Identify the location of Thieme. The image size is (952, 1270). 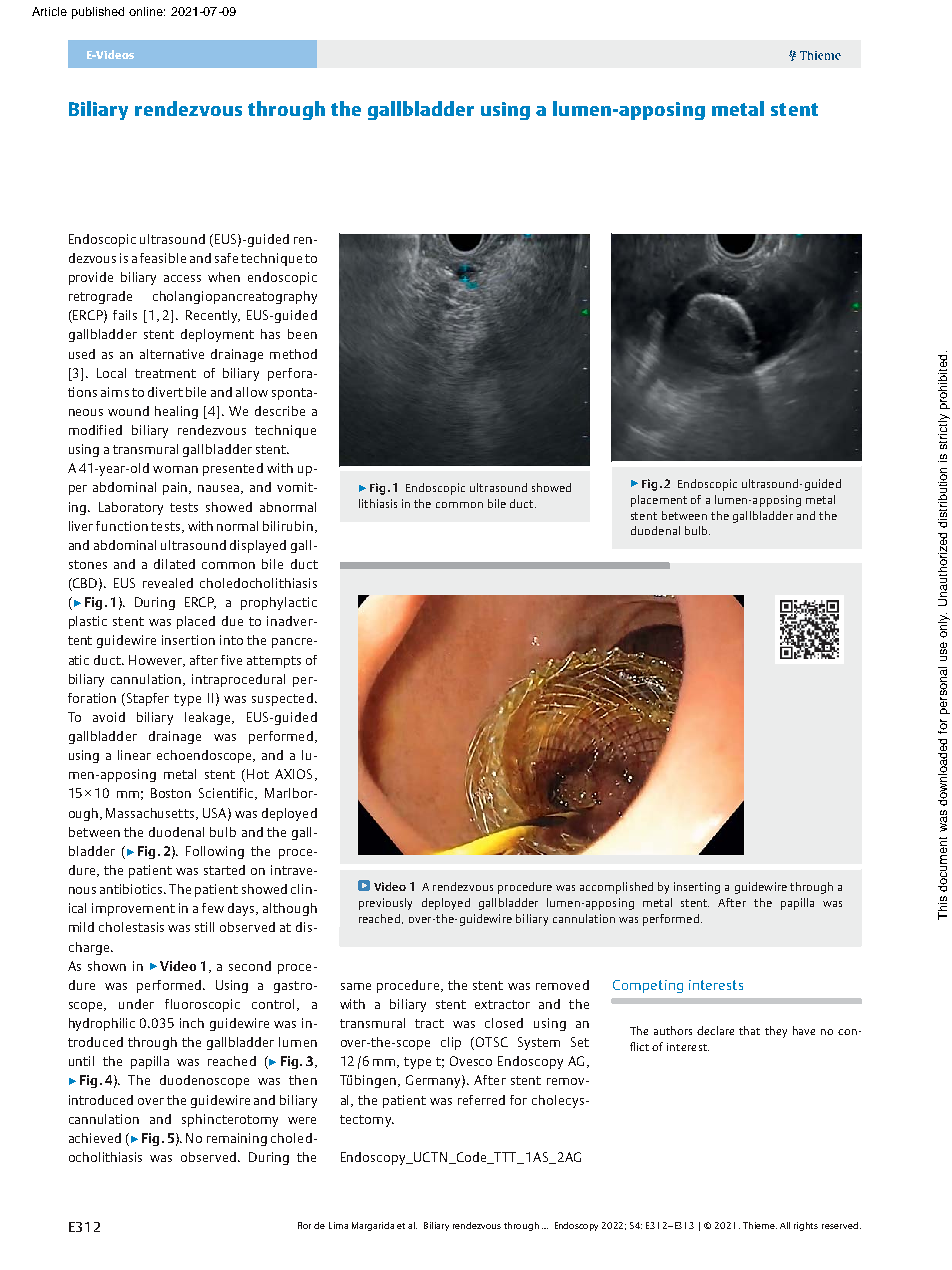
(760, 1225).
